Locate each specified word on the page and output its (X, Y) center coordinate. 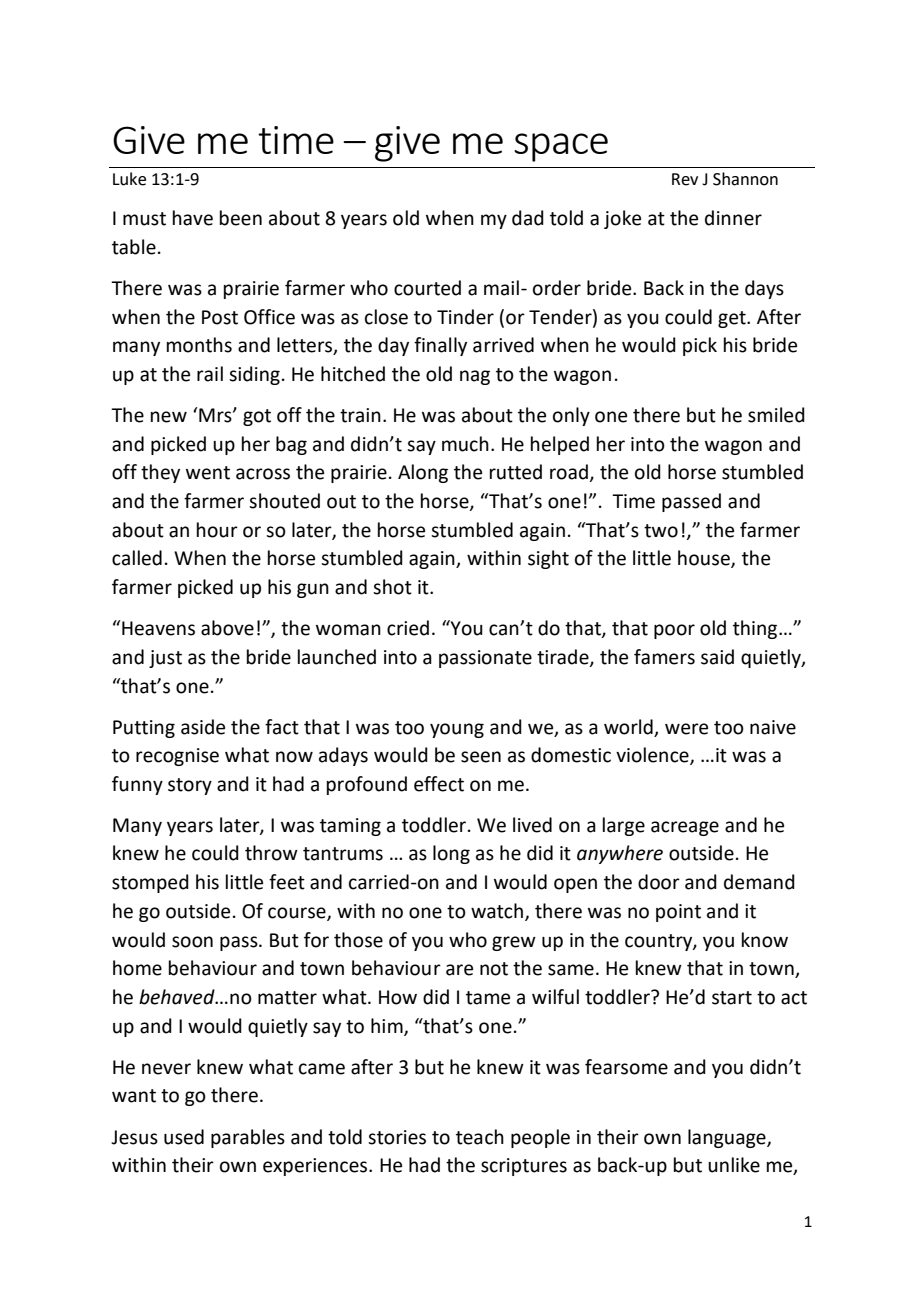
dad (528, 218)
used (184, 1137)
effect (439, 784)
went (208, 473)
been (241, 218)
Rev (685, 179)
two (661, 531)
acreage (685, 828)
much (465, 444)
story (190, 786)
